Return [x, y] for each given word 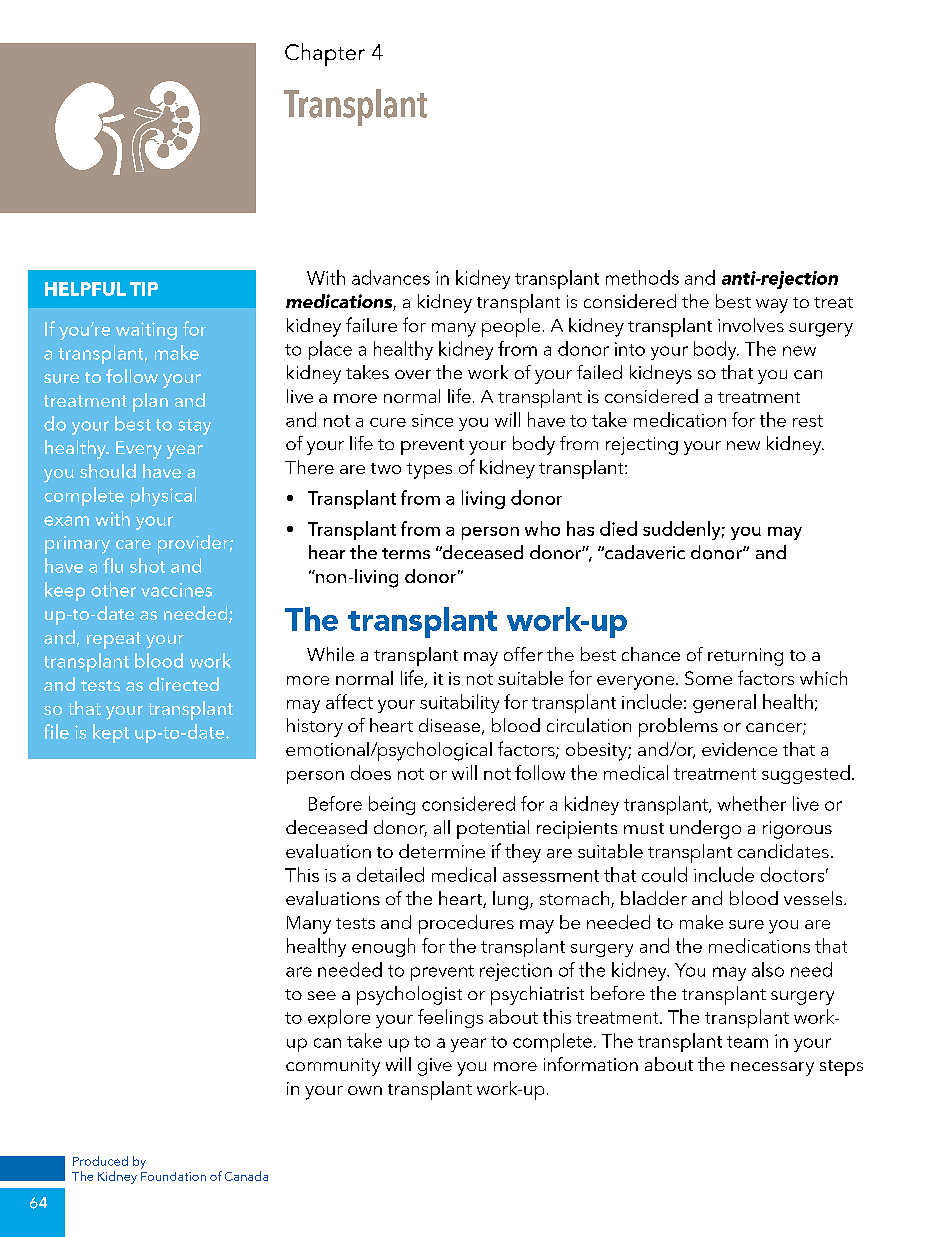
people [511, 327]
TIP [144, 289]
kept [111, 733]
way [772, 306]
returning [745, 657]
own [365, 1090]
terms [406, 553]
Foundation [173, 1176]
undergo [705, 829]
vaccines [176, 590]
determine [442, 851]
